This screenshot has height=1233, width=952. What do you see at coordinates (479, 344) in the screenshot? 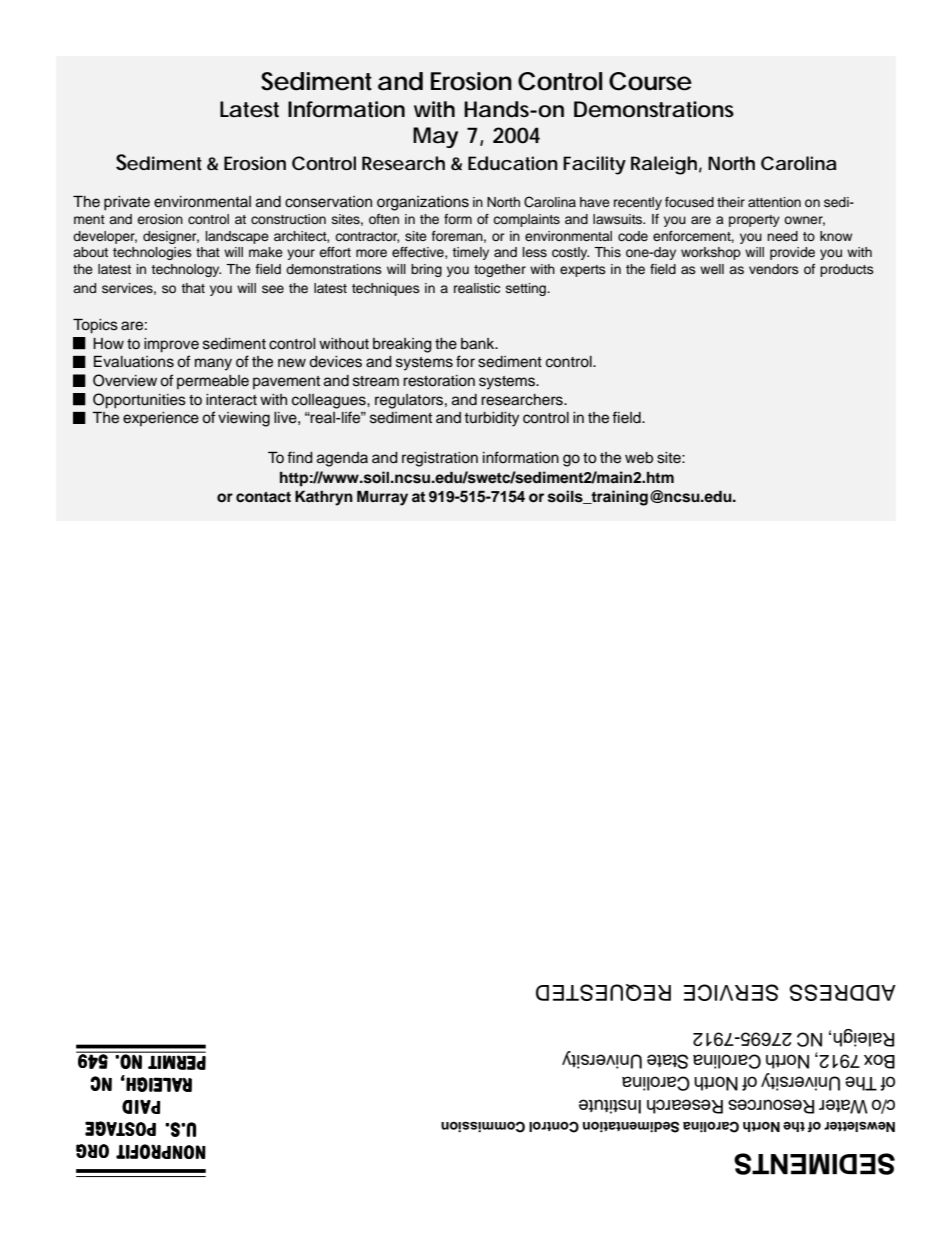
I see `bank` at bounding box center [479, 344].
